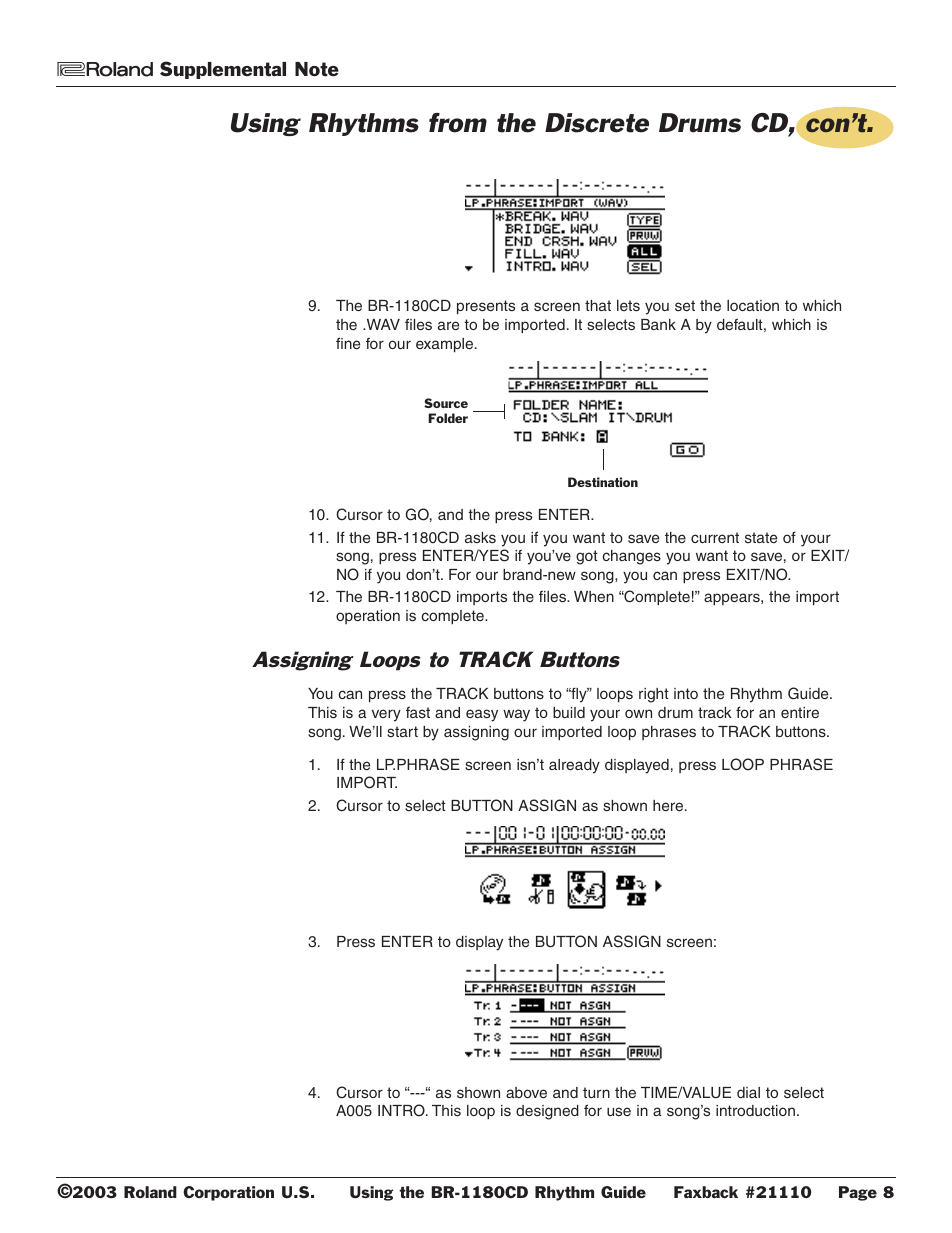 The height and width of the page is (1233, 952). What do you see at coordinates (547, 1112) in the page?
I see `designed` at bounding box center [547, 1112].
